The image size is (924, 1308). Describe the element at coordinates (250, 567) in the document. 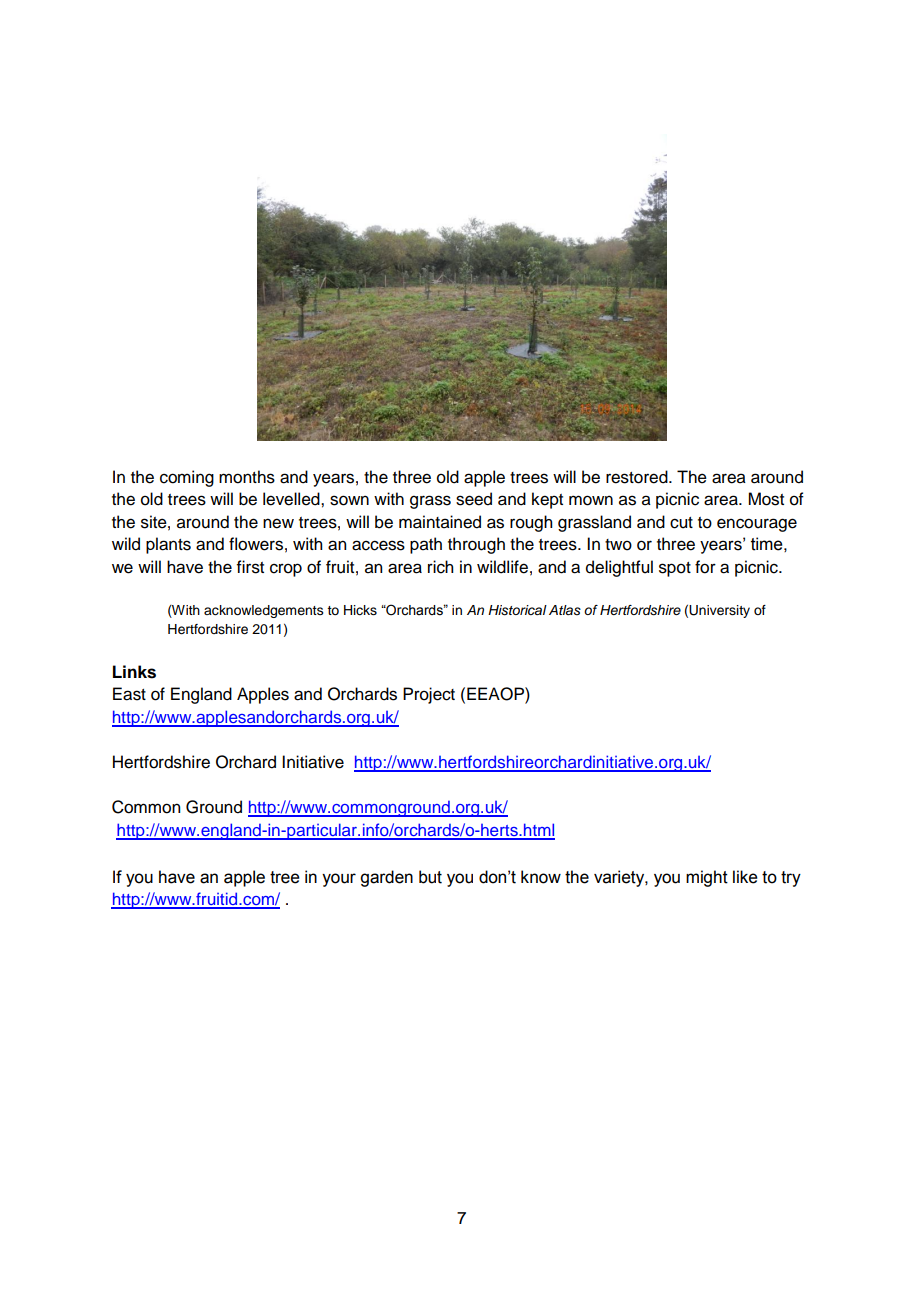

I see `first` at that location.
